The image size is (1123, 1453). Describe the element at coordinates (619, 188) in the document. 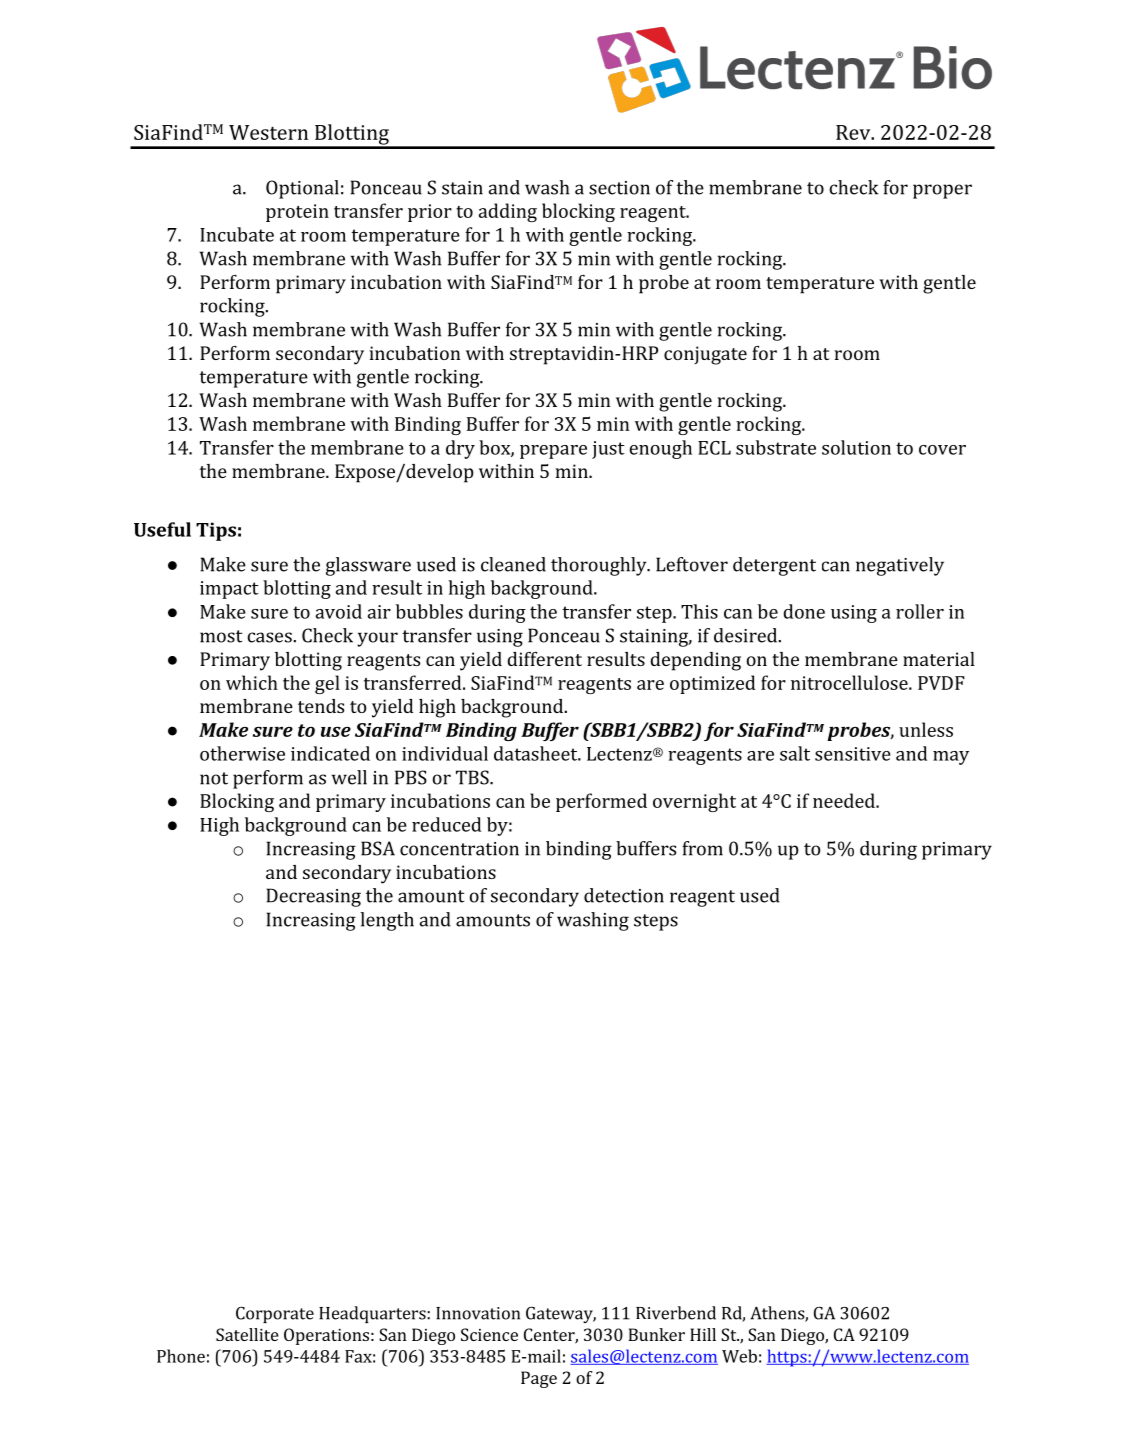

I see `section` at that location.
